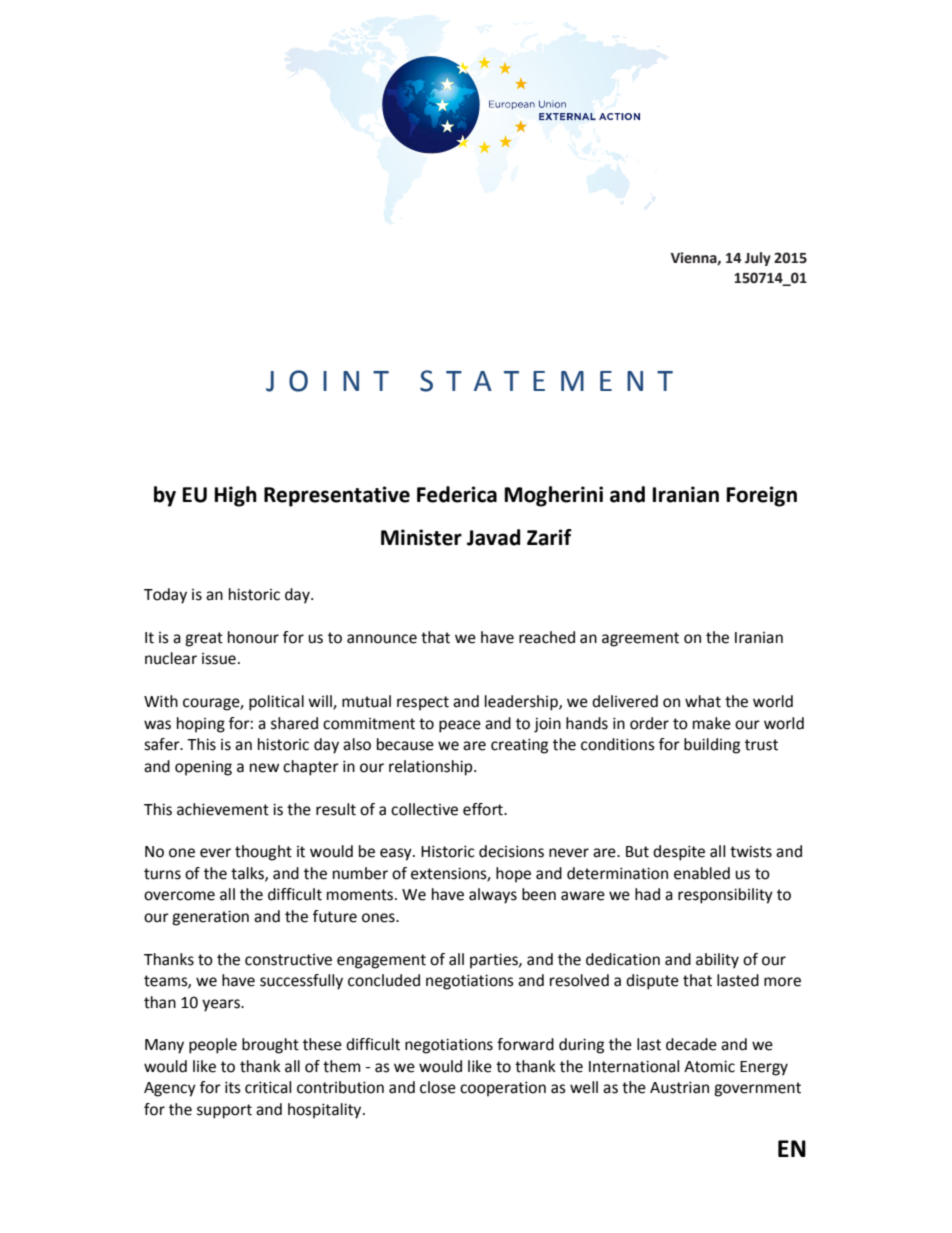  What do you see at coordinates (210, 918) in the screenshot?
I see `generation` at bounding box center [210, 918].
